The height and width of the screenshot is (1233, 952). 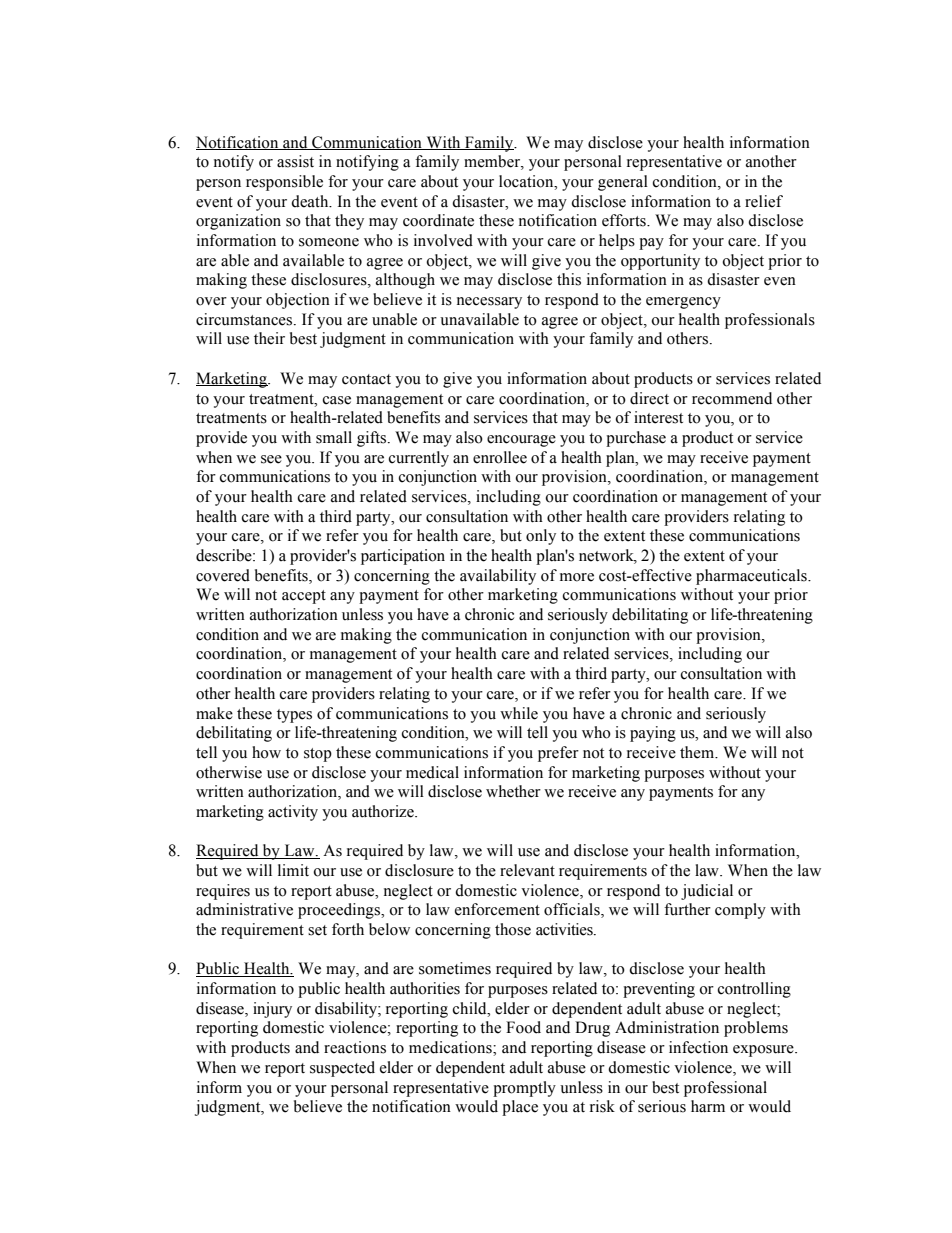 What do you see at coordinates (521, 441) in the screenshot?
I see `encourage` at bounding box center [521, 441].
